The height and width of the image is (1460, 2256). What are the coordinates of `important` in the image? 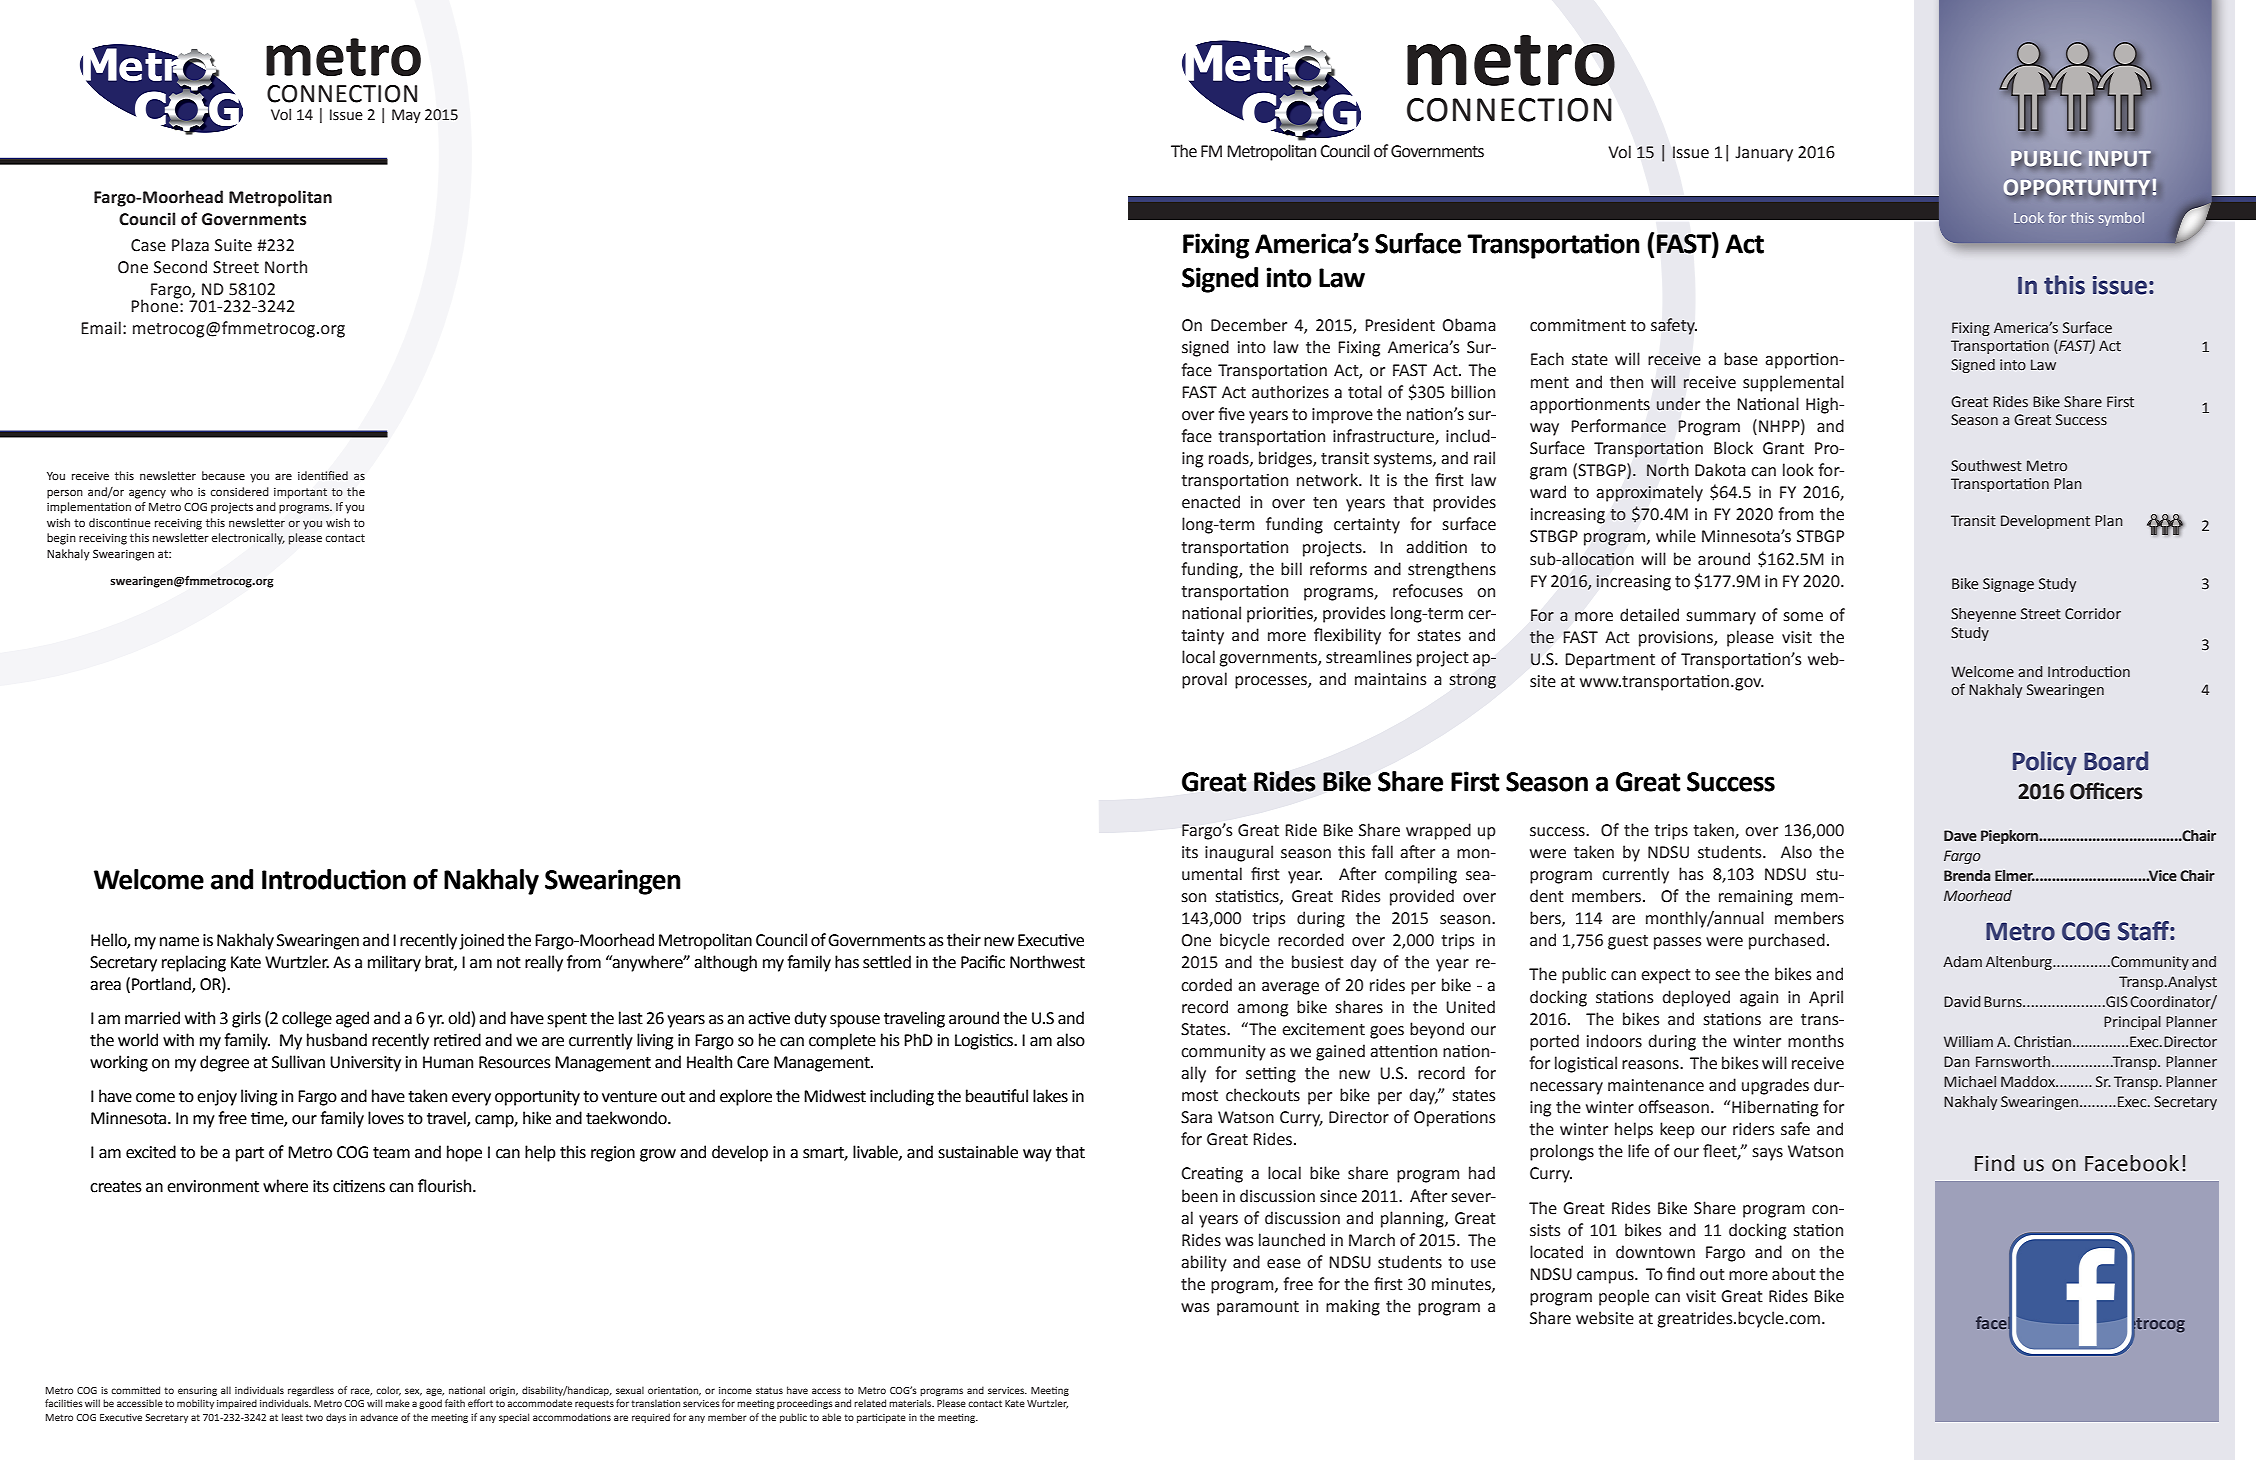 It's located at (300, 493).
